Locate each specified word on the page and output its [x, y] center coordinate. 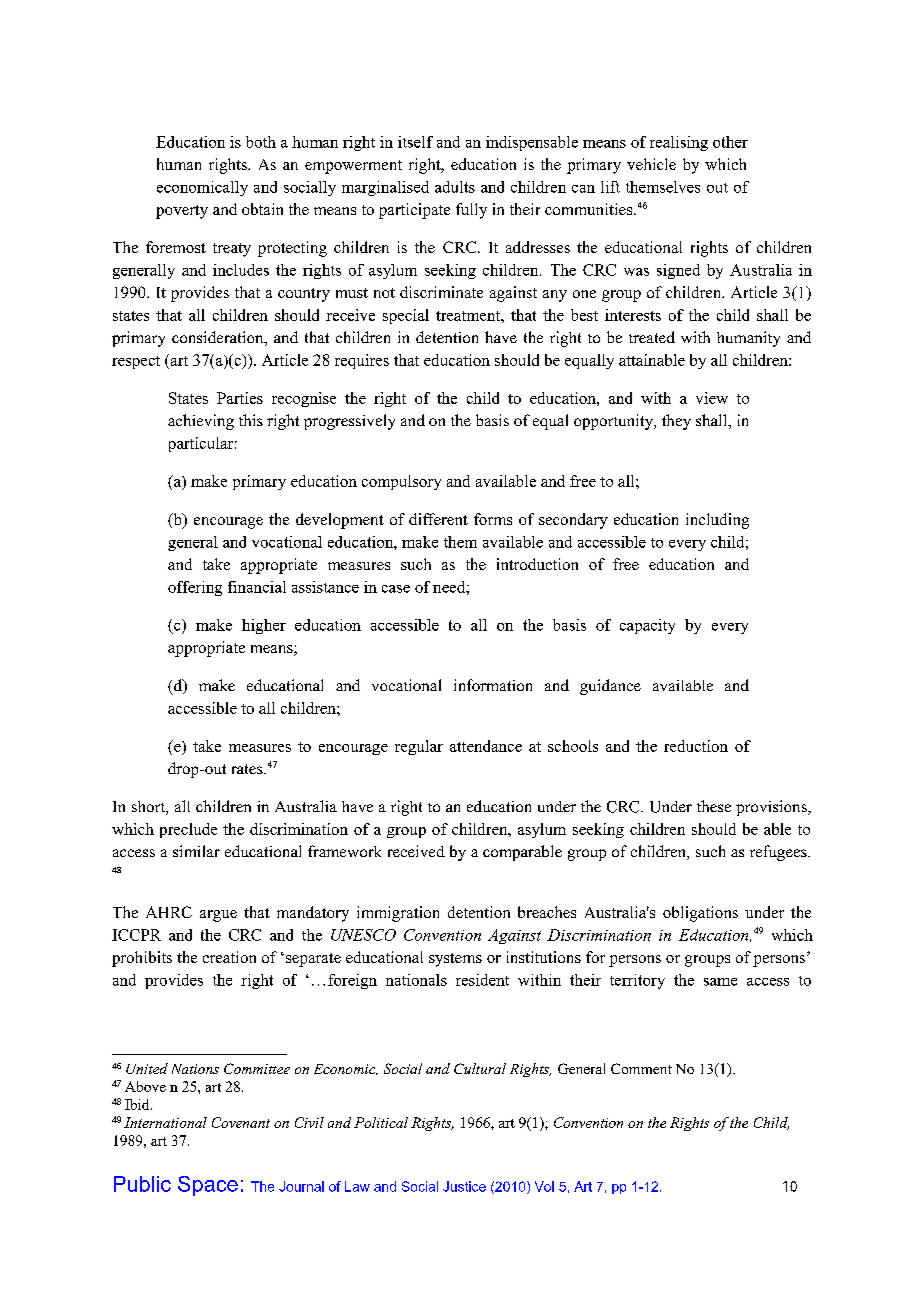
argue [218, 916]
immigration [398, 914]
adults [455, 187]
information [493, 685]
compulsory [401, 482]
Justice [464, 1186]
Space [208, 1186]
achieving [201, 422]
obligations [700, 914]
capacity [647, 626]
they [676, 422]
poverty [182, 212]
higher [264, 626]
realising [679, 143]
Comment [641, 1068]
